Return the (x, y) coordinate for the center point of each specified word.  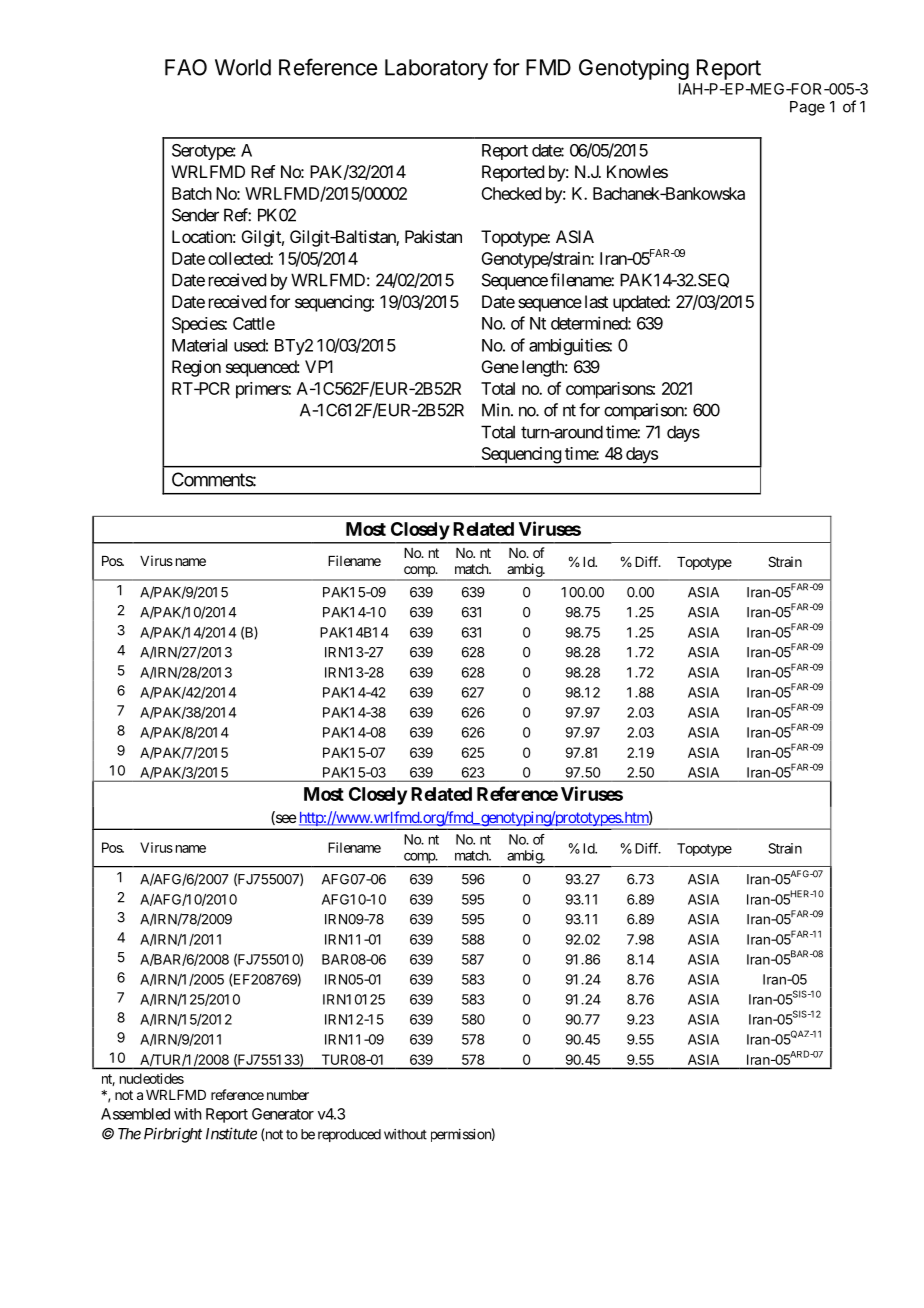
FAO (186, 67)
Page (807, 108)
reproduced (349, 1135)
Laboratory (436, 69)
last (596, 301)
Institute (231, 1133)
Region (196, 368)
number (288, 1095)
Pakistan (433, 236)
